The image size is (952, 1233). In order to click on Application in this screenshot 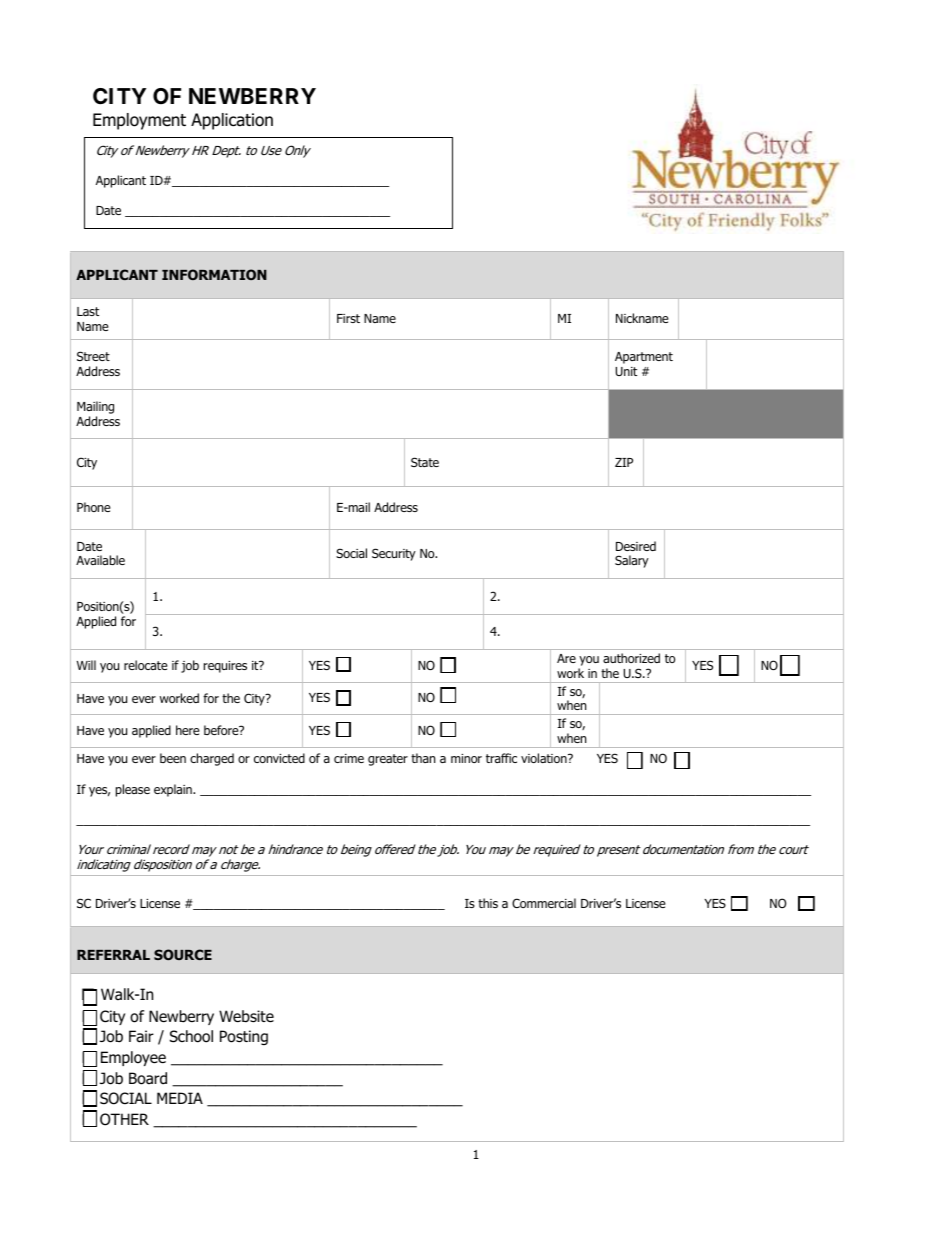, I will do `click(232, 121)`.
